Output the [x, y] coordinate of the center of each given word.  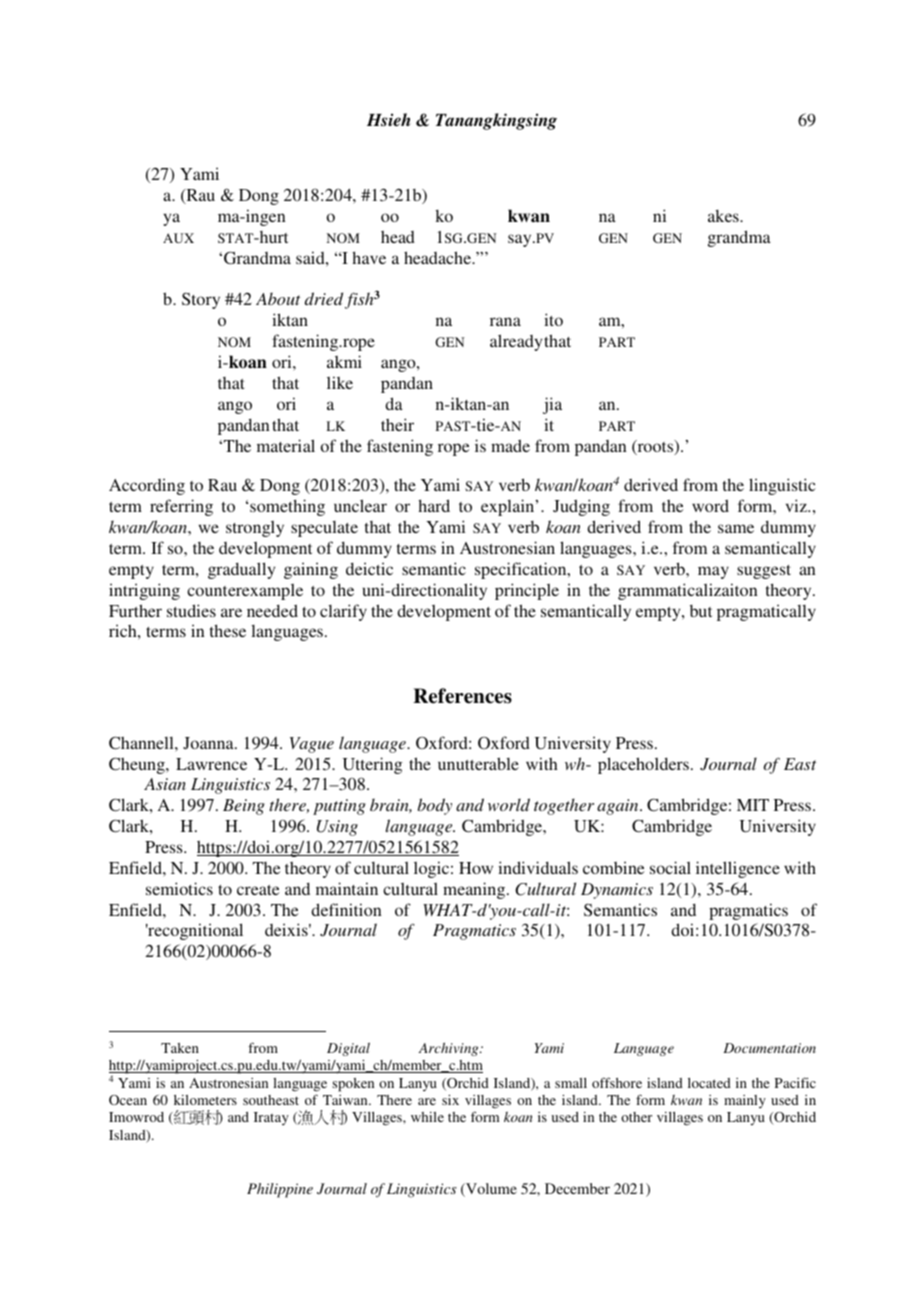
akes [724, 216]
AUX [178, 238]
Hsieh [389, 120]
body [435, 806]
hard [434, 505]
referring [181, 507]
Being [244, 807]
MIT [753, 805]
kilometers [205, 1100]
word [710, 505]
